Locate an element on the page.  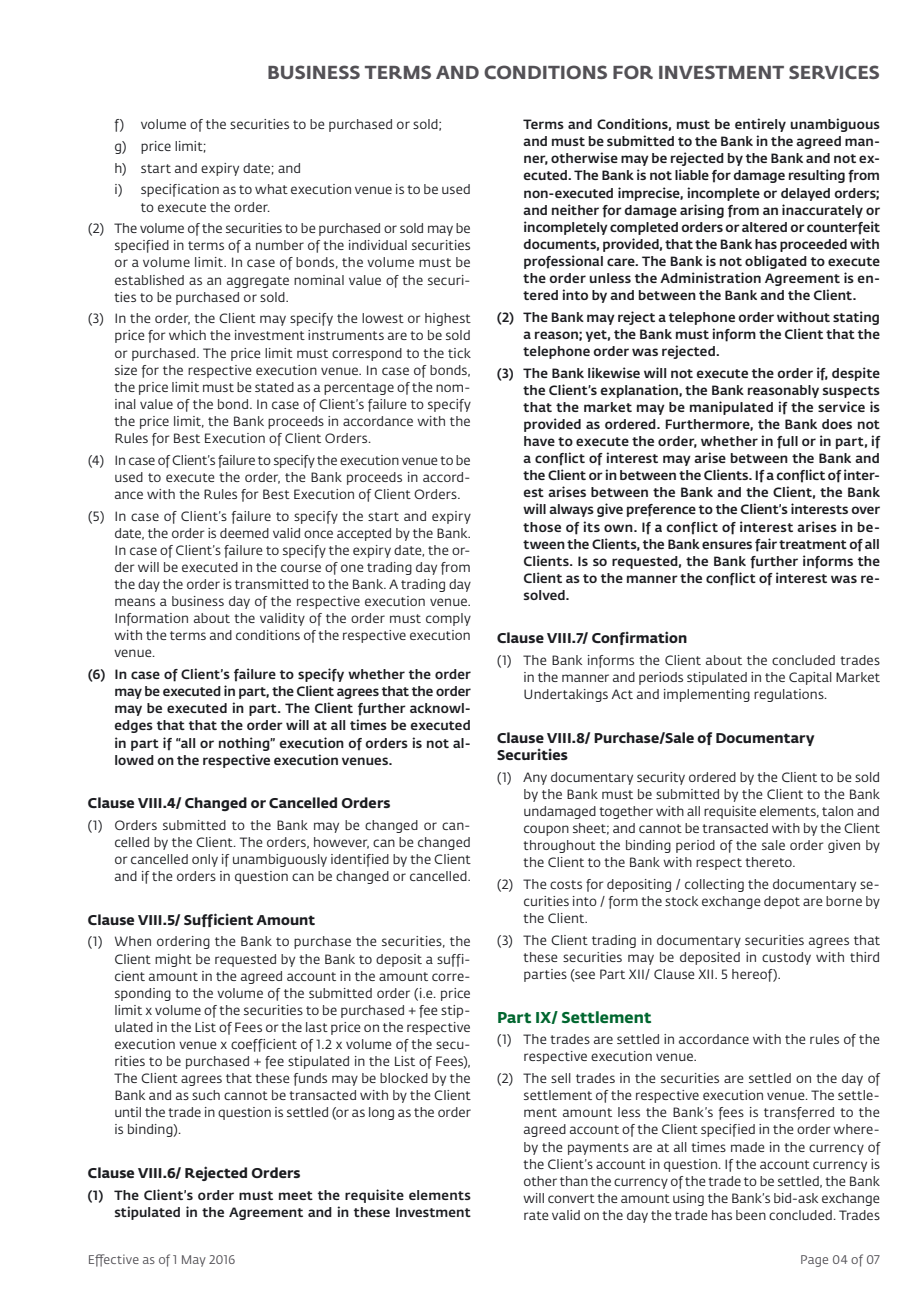
neither is located at coordinates (575, 209).
